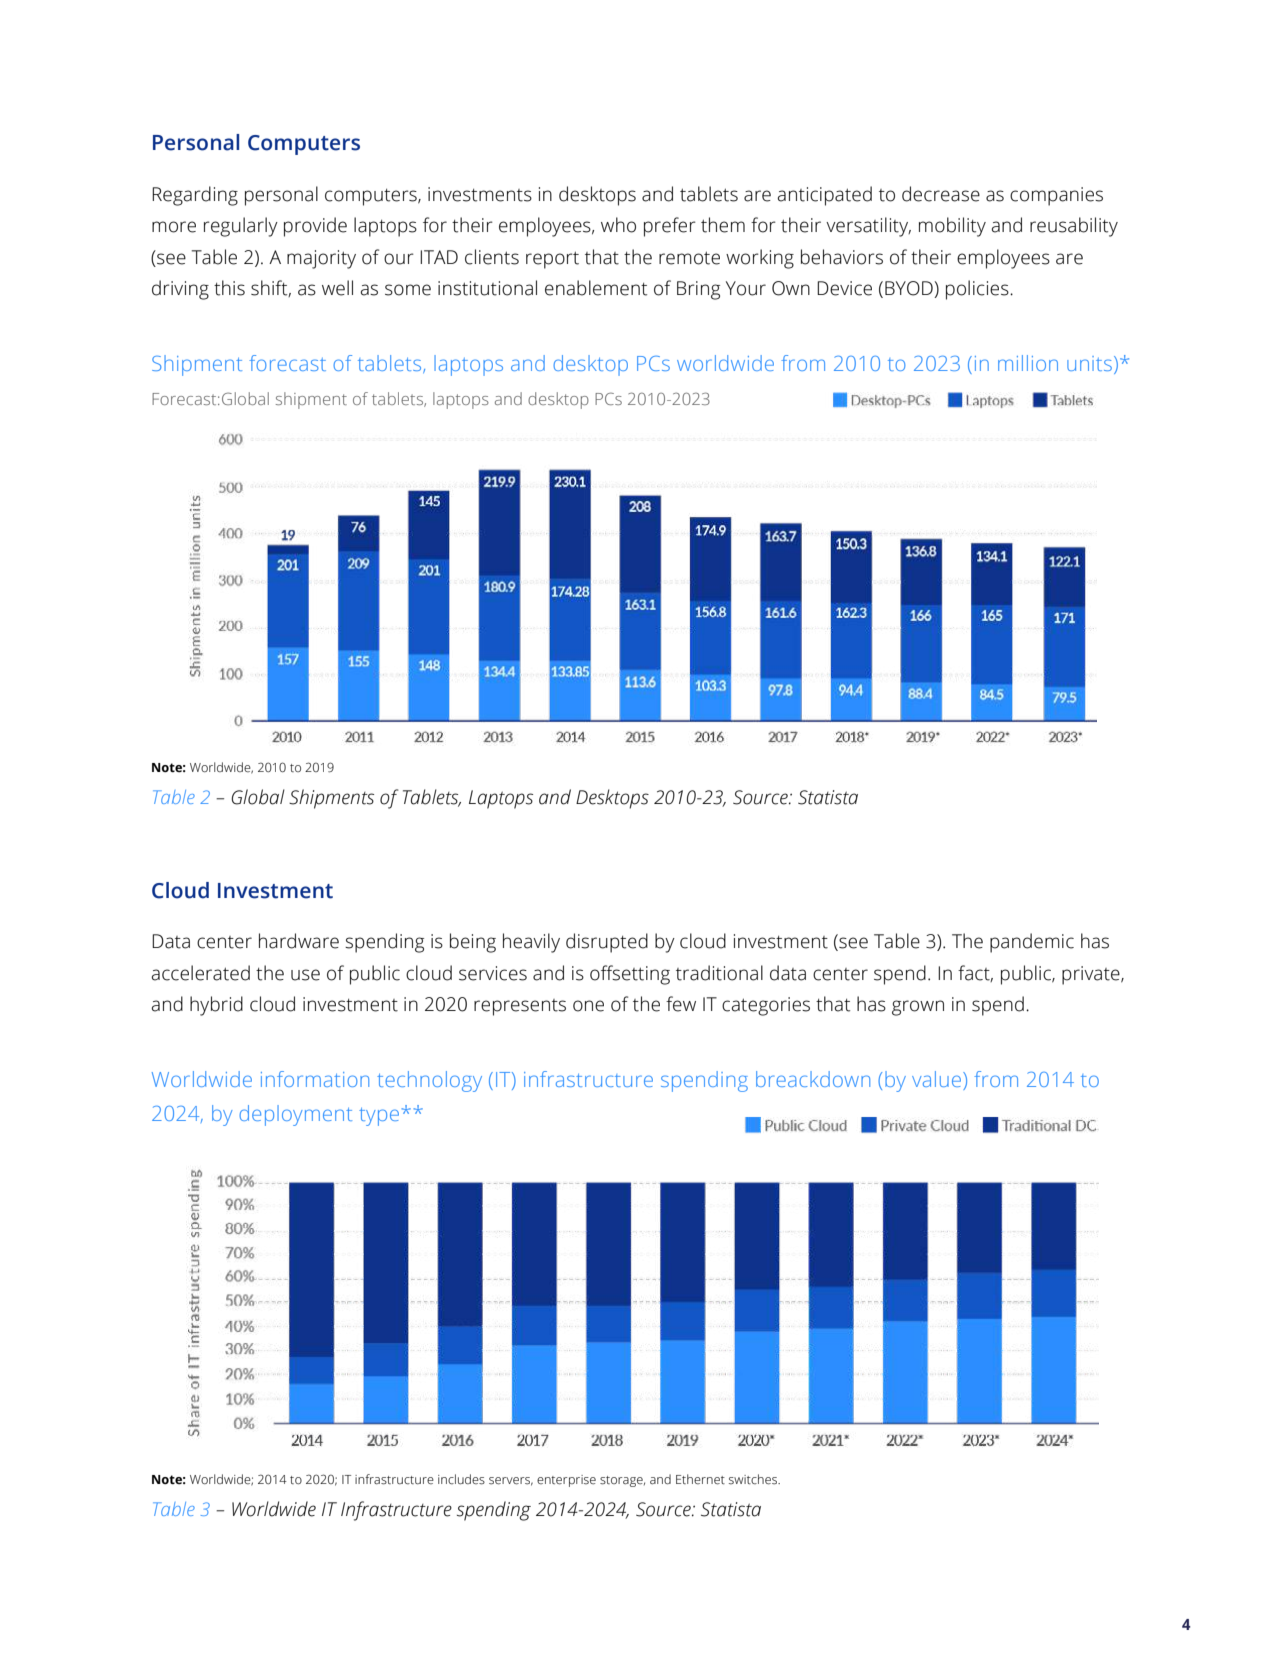 The height and width of the image is (1663, 1285). Describe the element at coordinates (607, 943) in the image. I see `disrupted` at that location.
